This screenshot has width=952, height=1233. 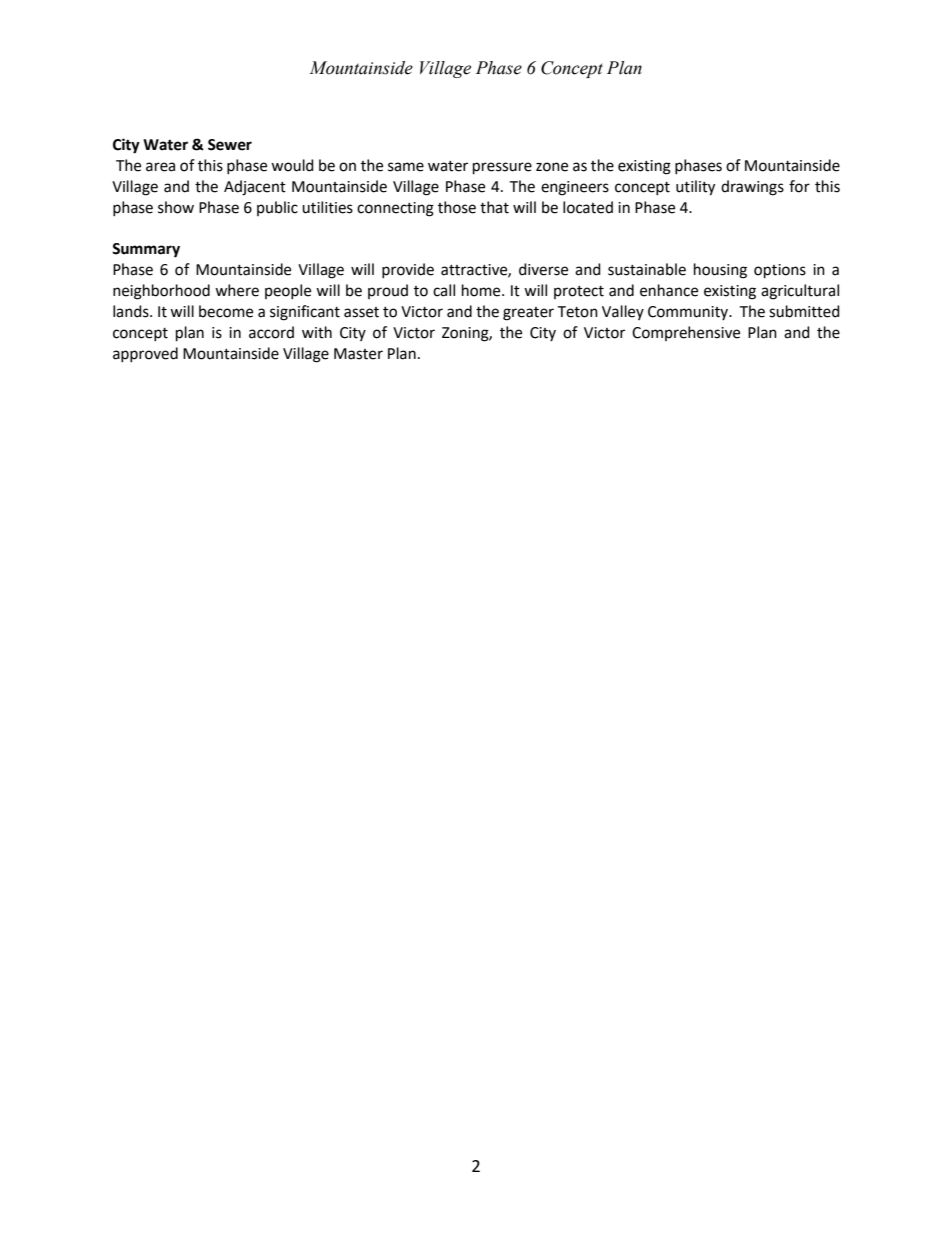 What do you see at coordinates (502, 168) in the screenshot?
I see `pressure` at bounding box center [502, 168].
